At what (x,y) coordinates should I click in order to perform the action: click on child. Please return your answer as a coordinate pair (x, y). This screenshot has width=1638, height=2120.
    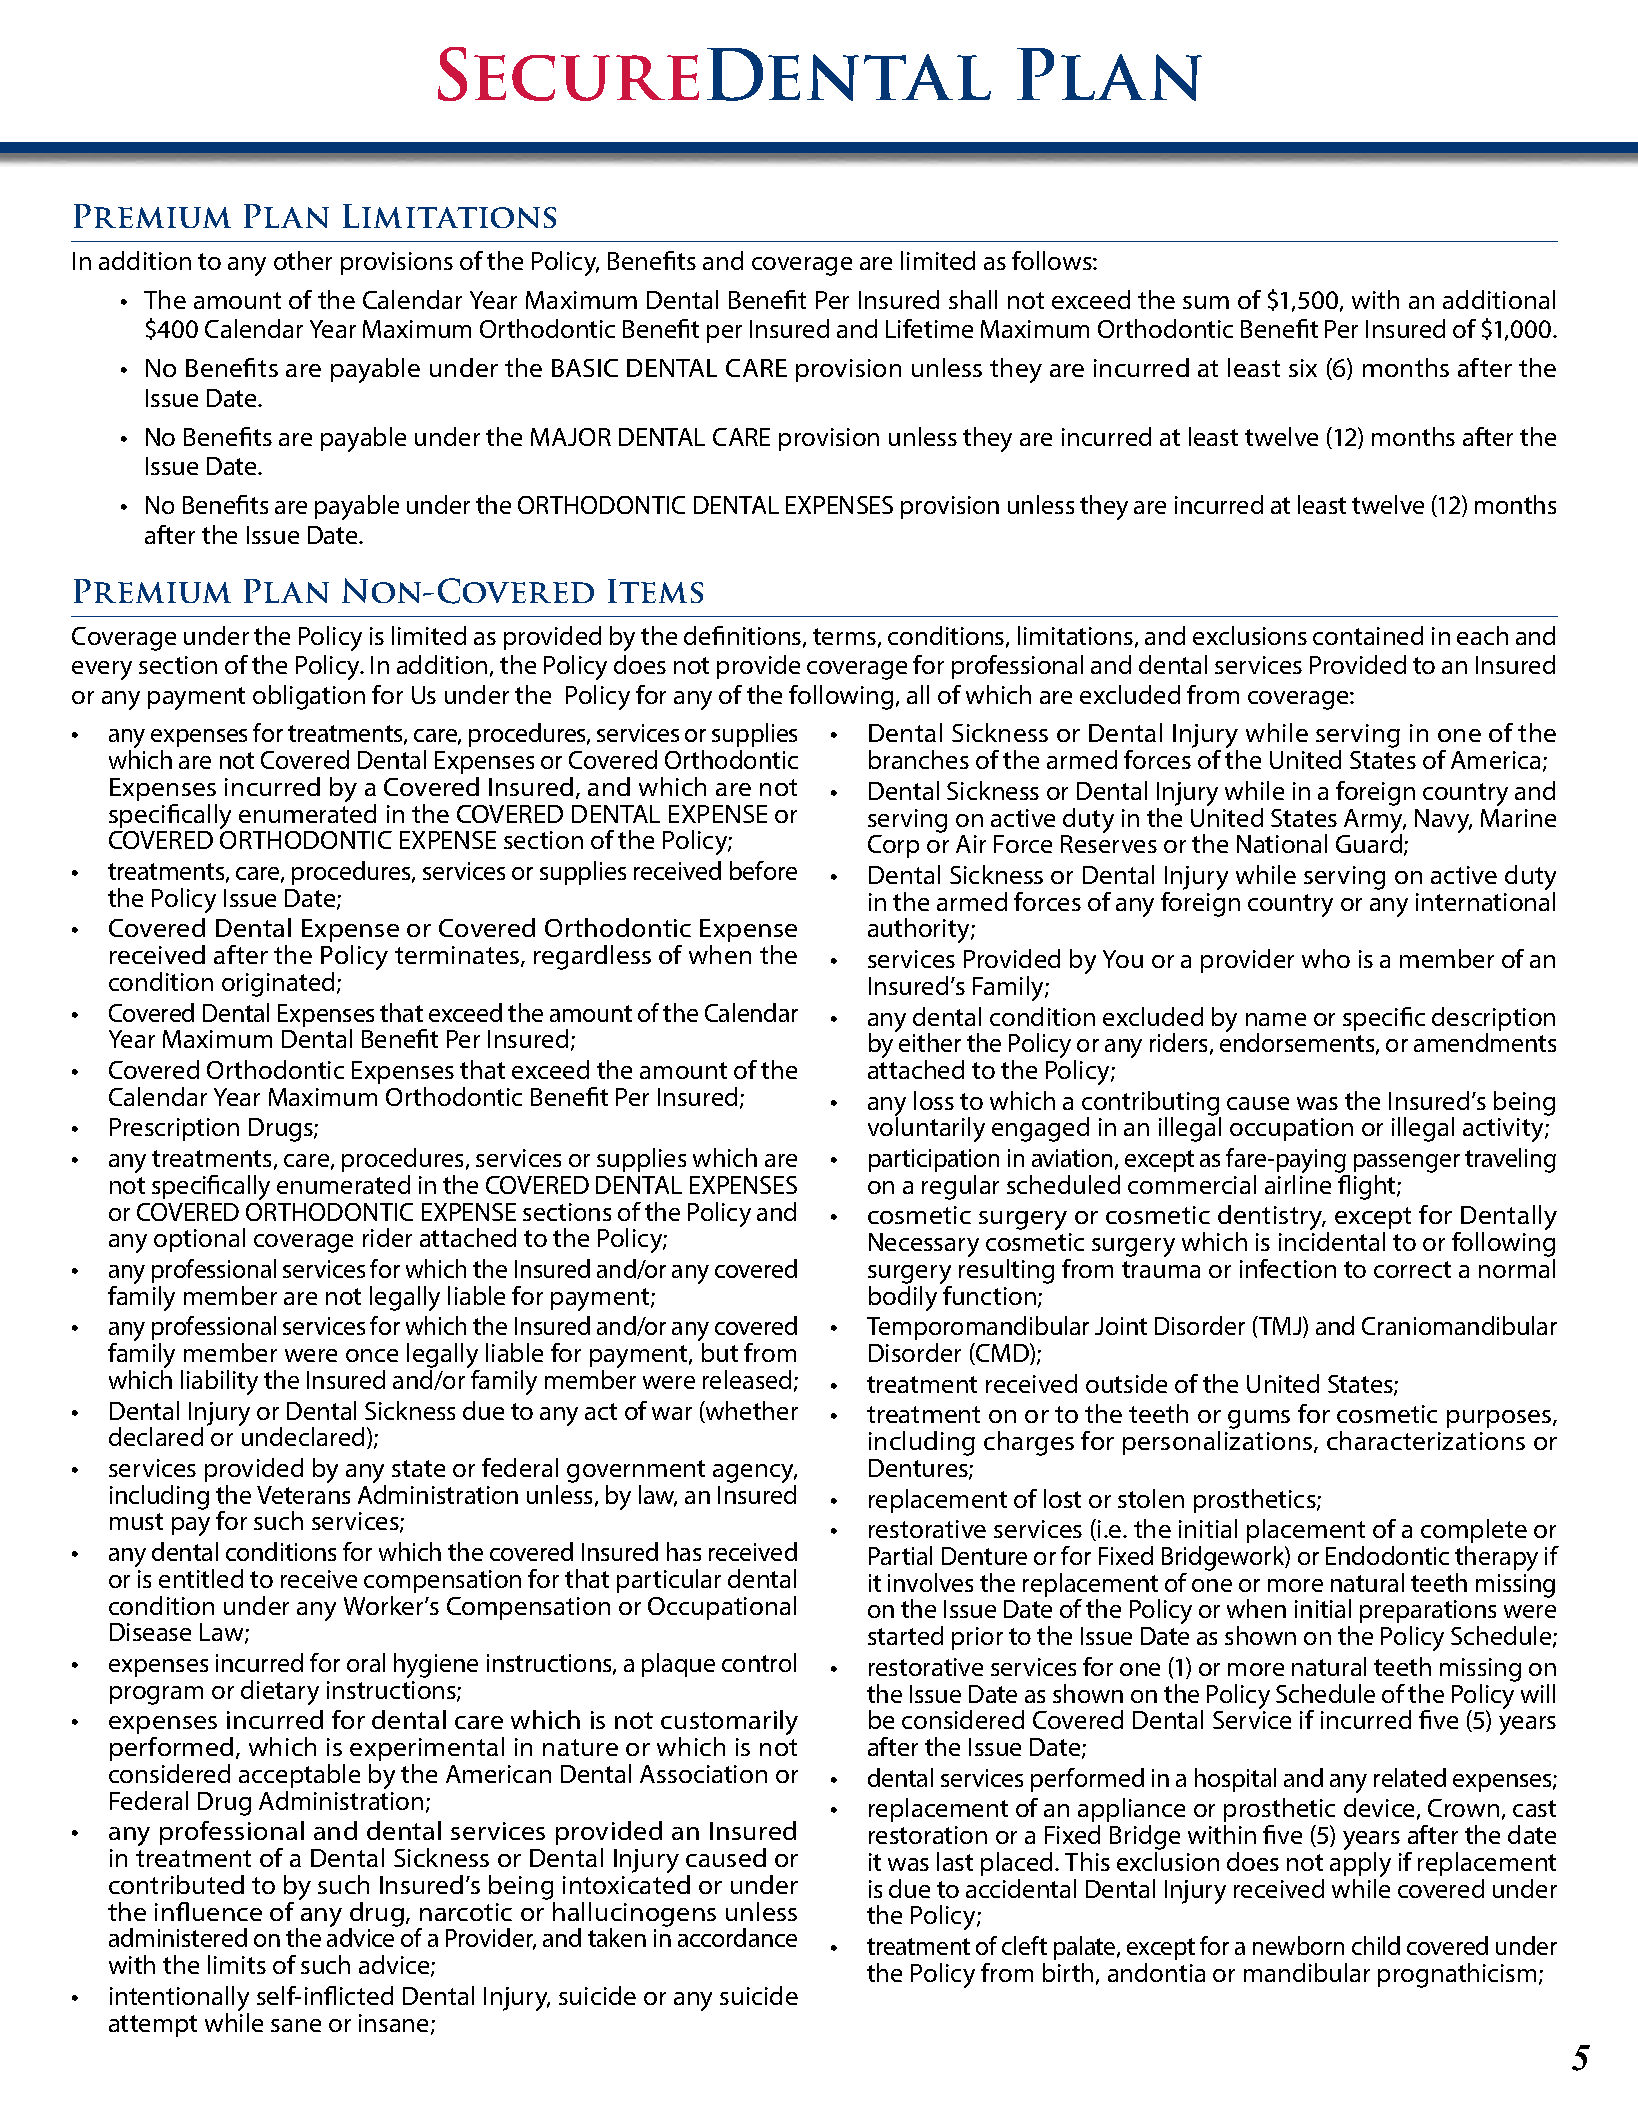
    Looking at the image, I should click on (1376, 1945).
